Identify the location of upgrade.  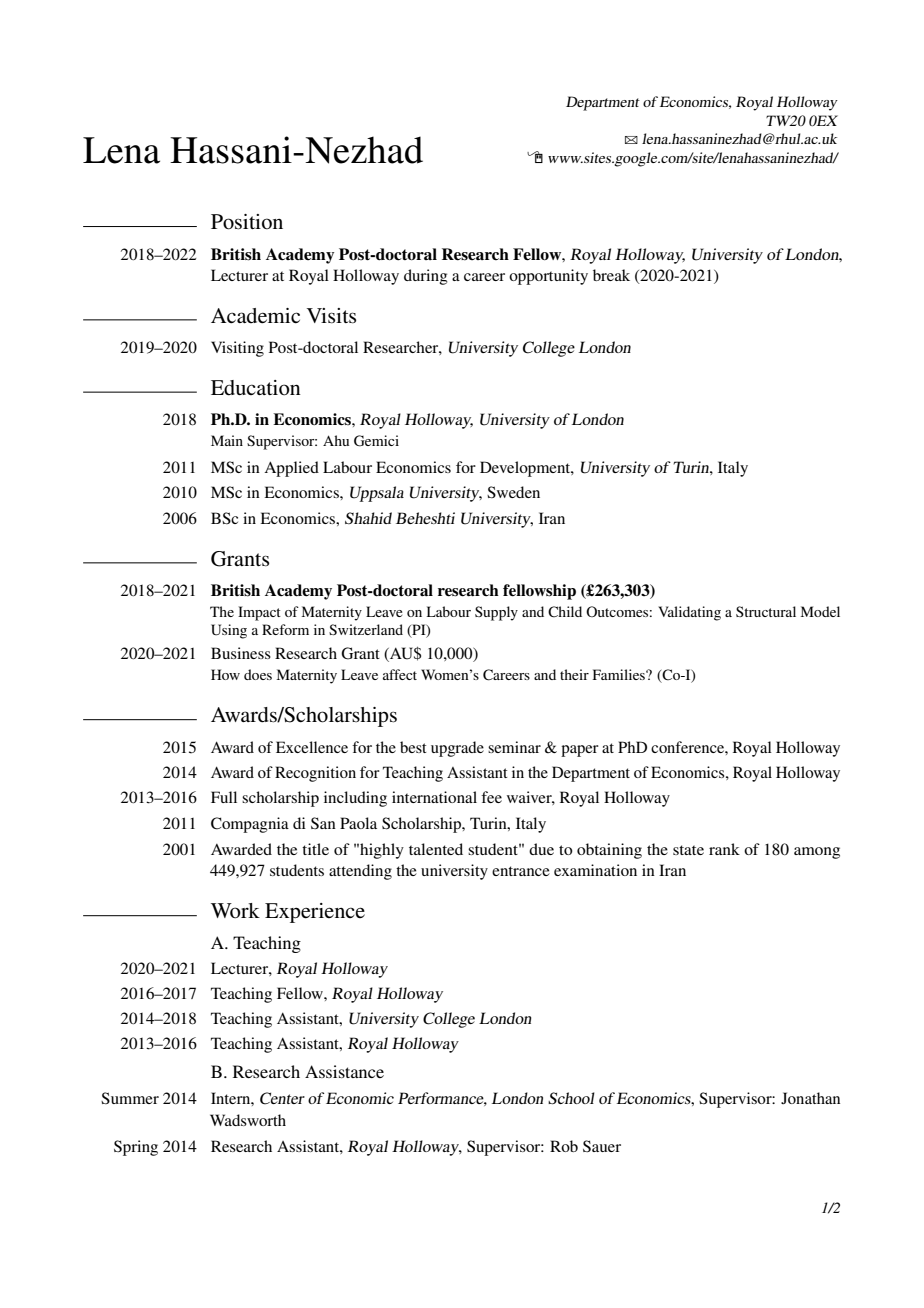
(457, 749).
